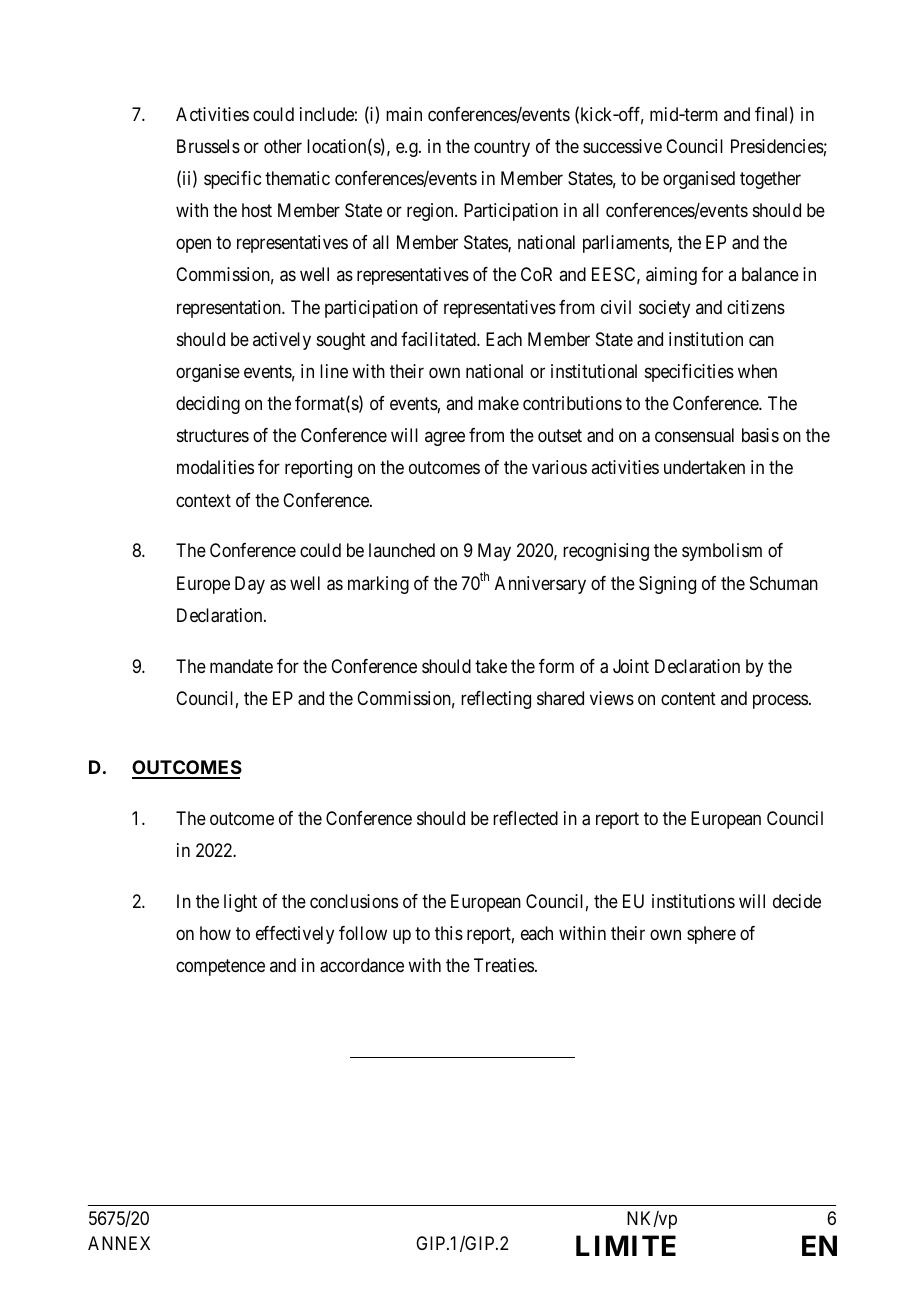 Image resolution: width=924 pixels, height=1308 pixels. I want to click on country, so click(502, 148).
